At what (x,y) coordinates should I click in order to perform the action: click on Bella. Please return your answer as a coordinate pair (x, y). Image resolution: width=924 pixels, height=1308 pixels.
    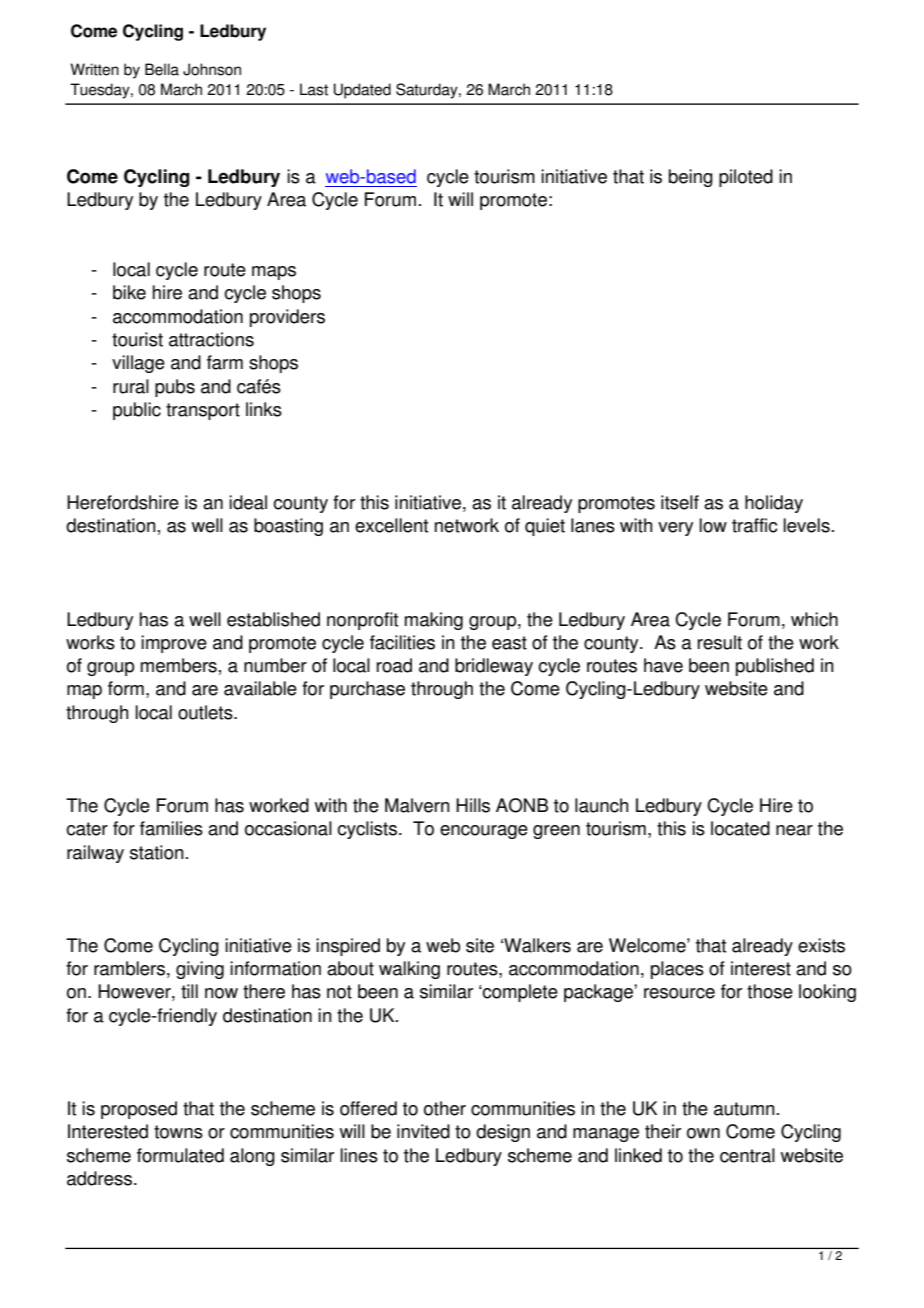
    Looking at the image, I should click on (162, 69).
